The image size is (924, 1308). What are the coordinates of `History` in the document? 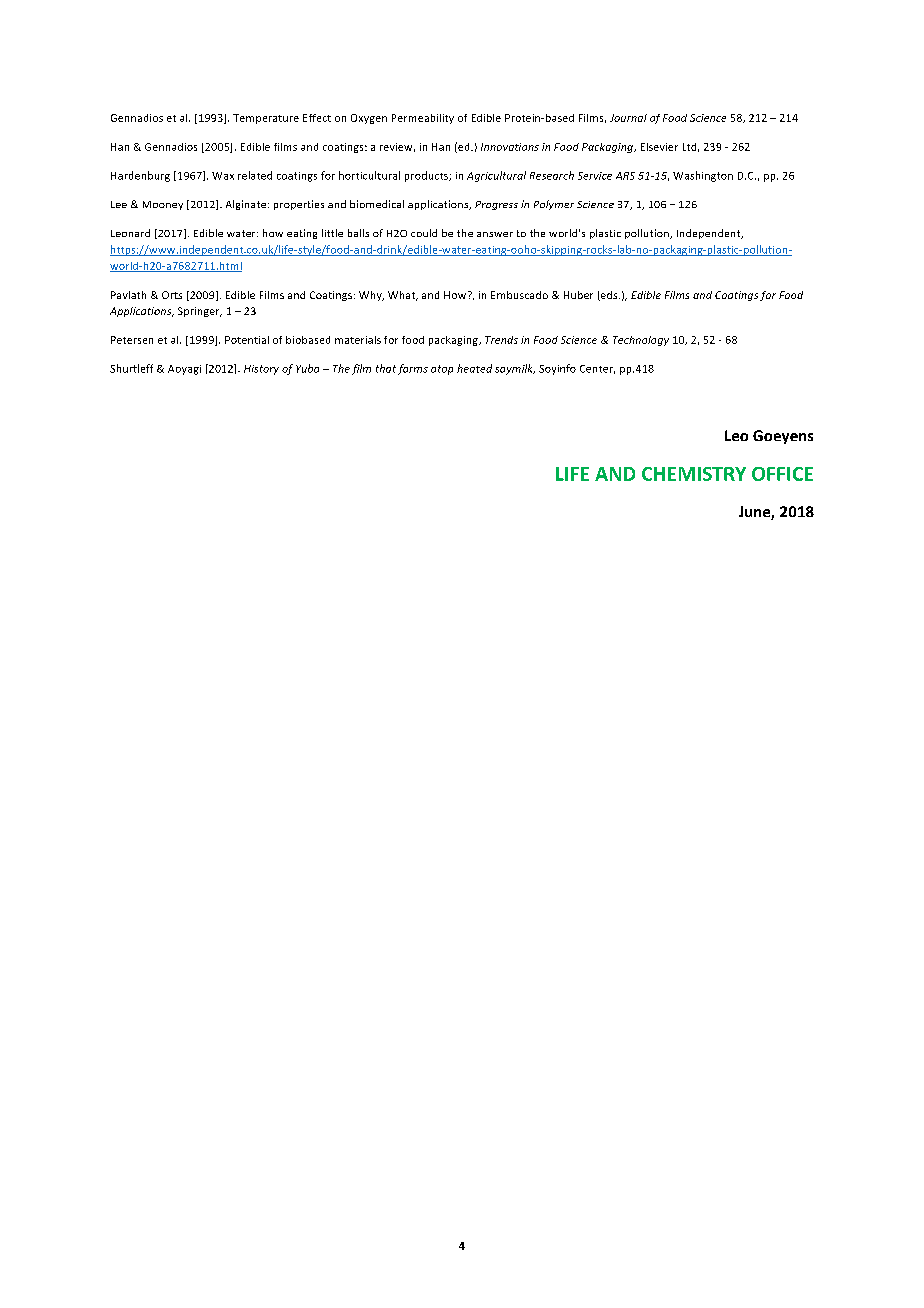 It's located at (261, 370).
